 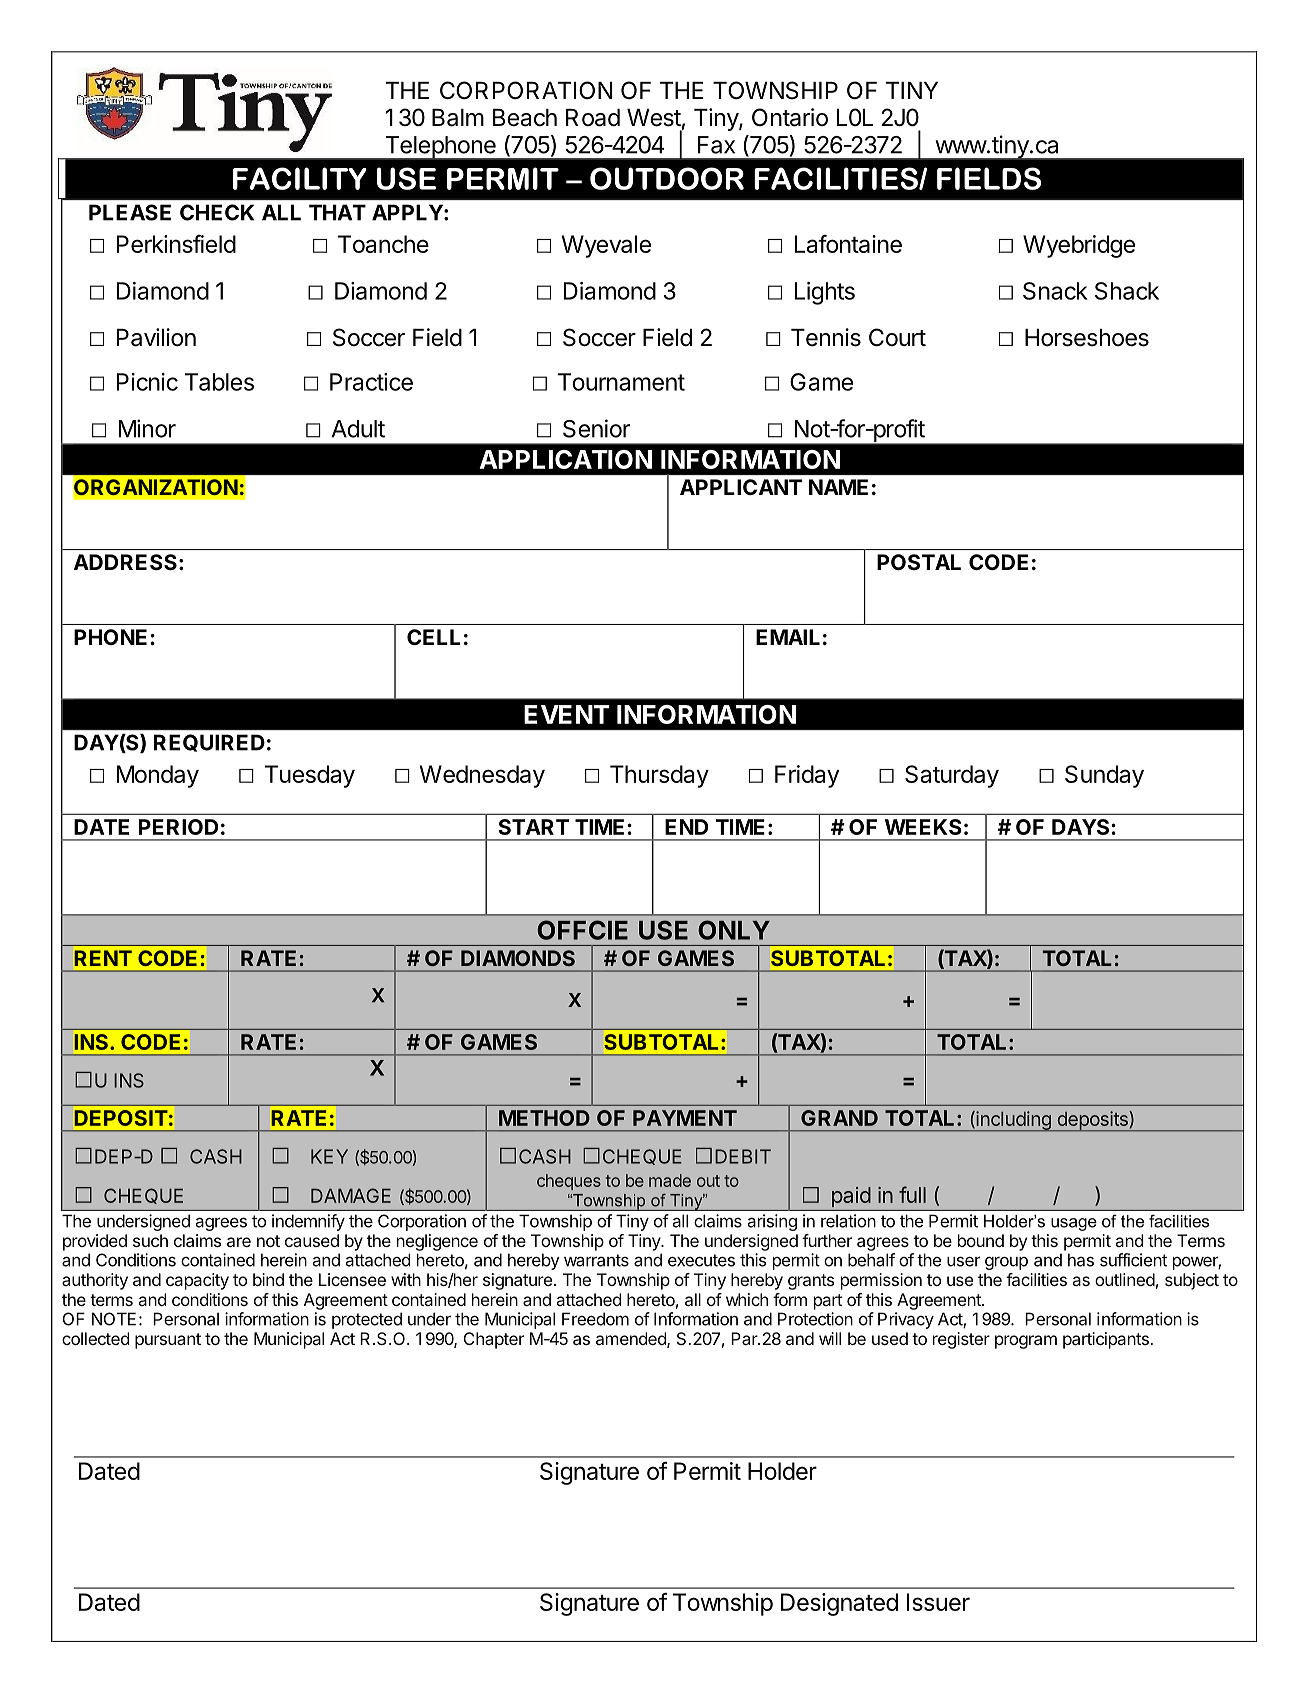 I want to click on pursuant, so click(x=168, y=1341).
